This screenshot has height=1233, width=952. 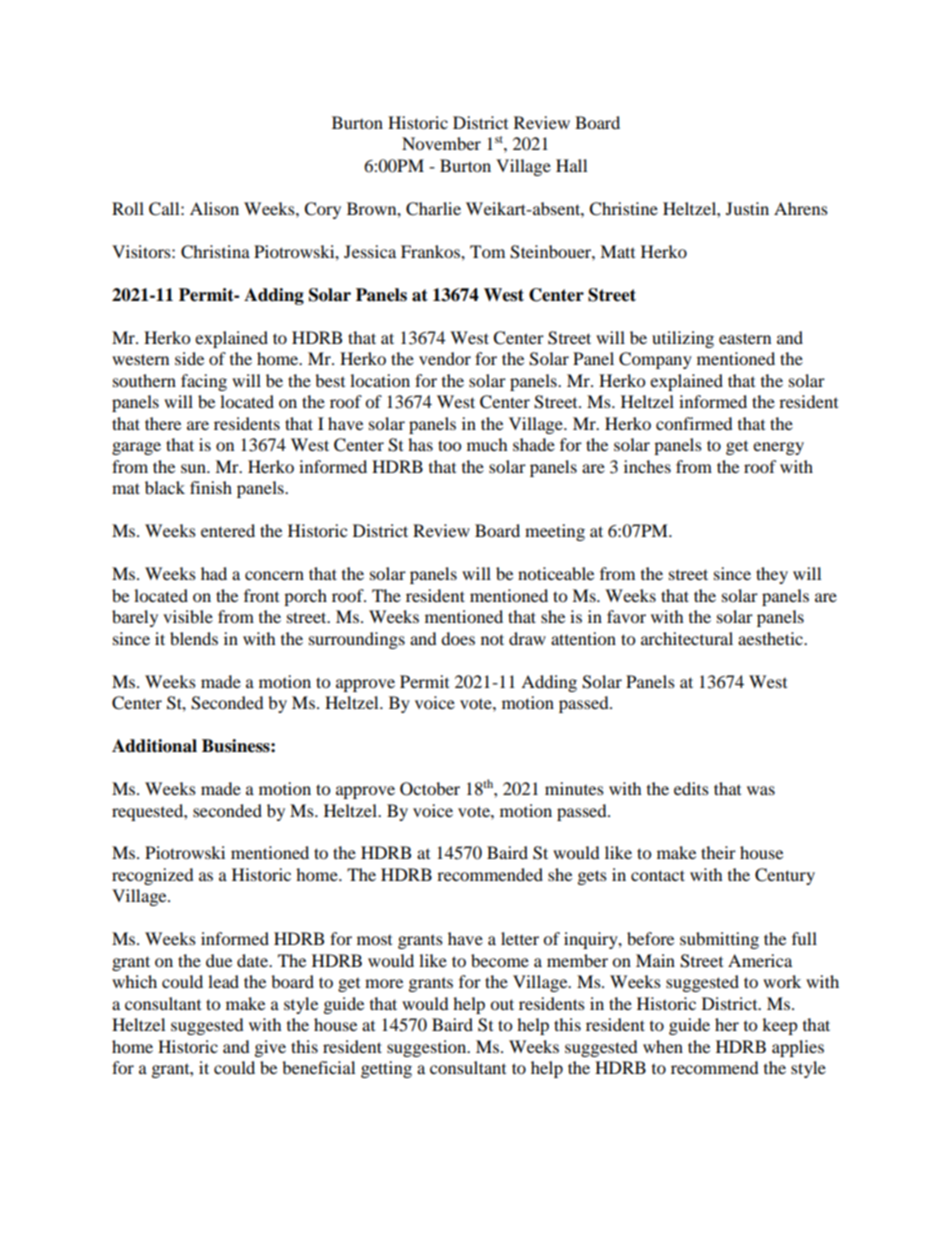 What do you see at coordinates (428, 1048) in the screenshot?
I see `suggestion` at bounding box center [428, 1048].
